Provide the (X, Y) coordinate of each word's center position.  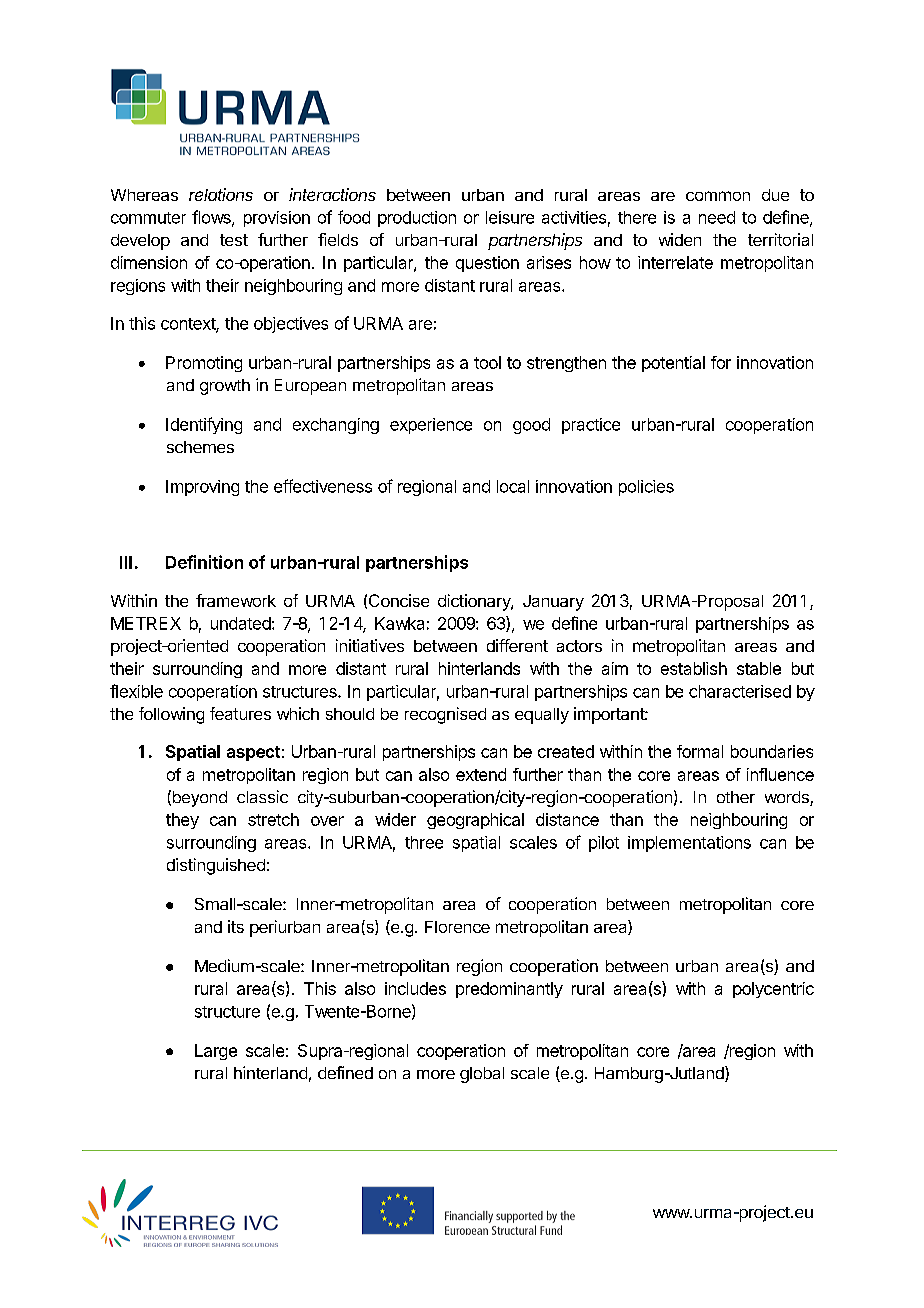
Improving (202, 488)
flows (212, 218)
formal (700, 751)
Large (216, 1052)
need (717, 217)
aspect (253, 753)
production (417, 219)
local (513, 486)
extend (481, 774)
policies (646, 488)
